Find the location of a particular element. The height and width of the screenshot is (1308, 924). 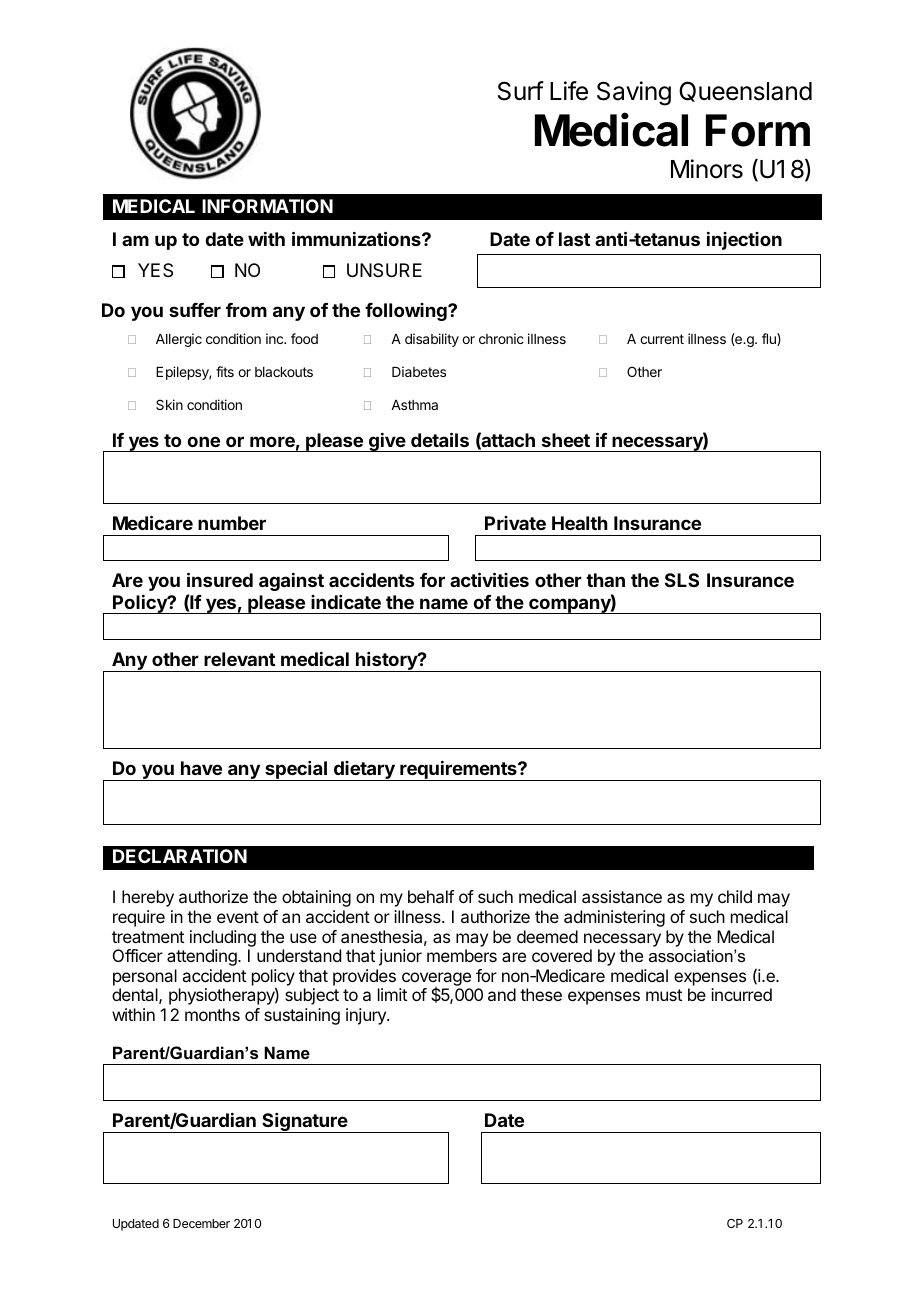

December is located at coordinates (201, 1223).
